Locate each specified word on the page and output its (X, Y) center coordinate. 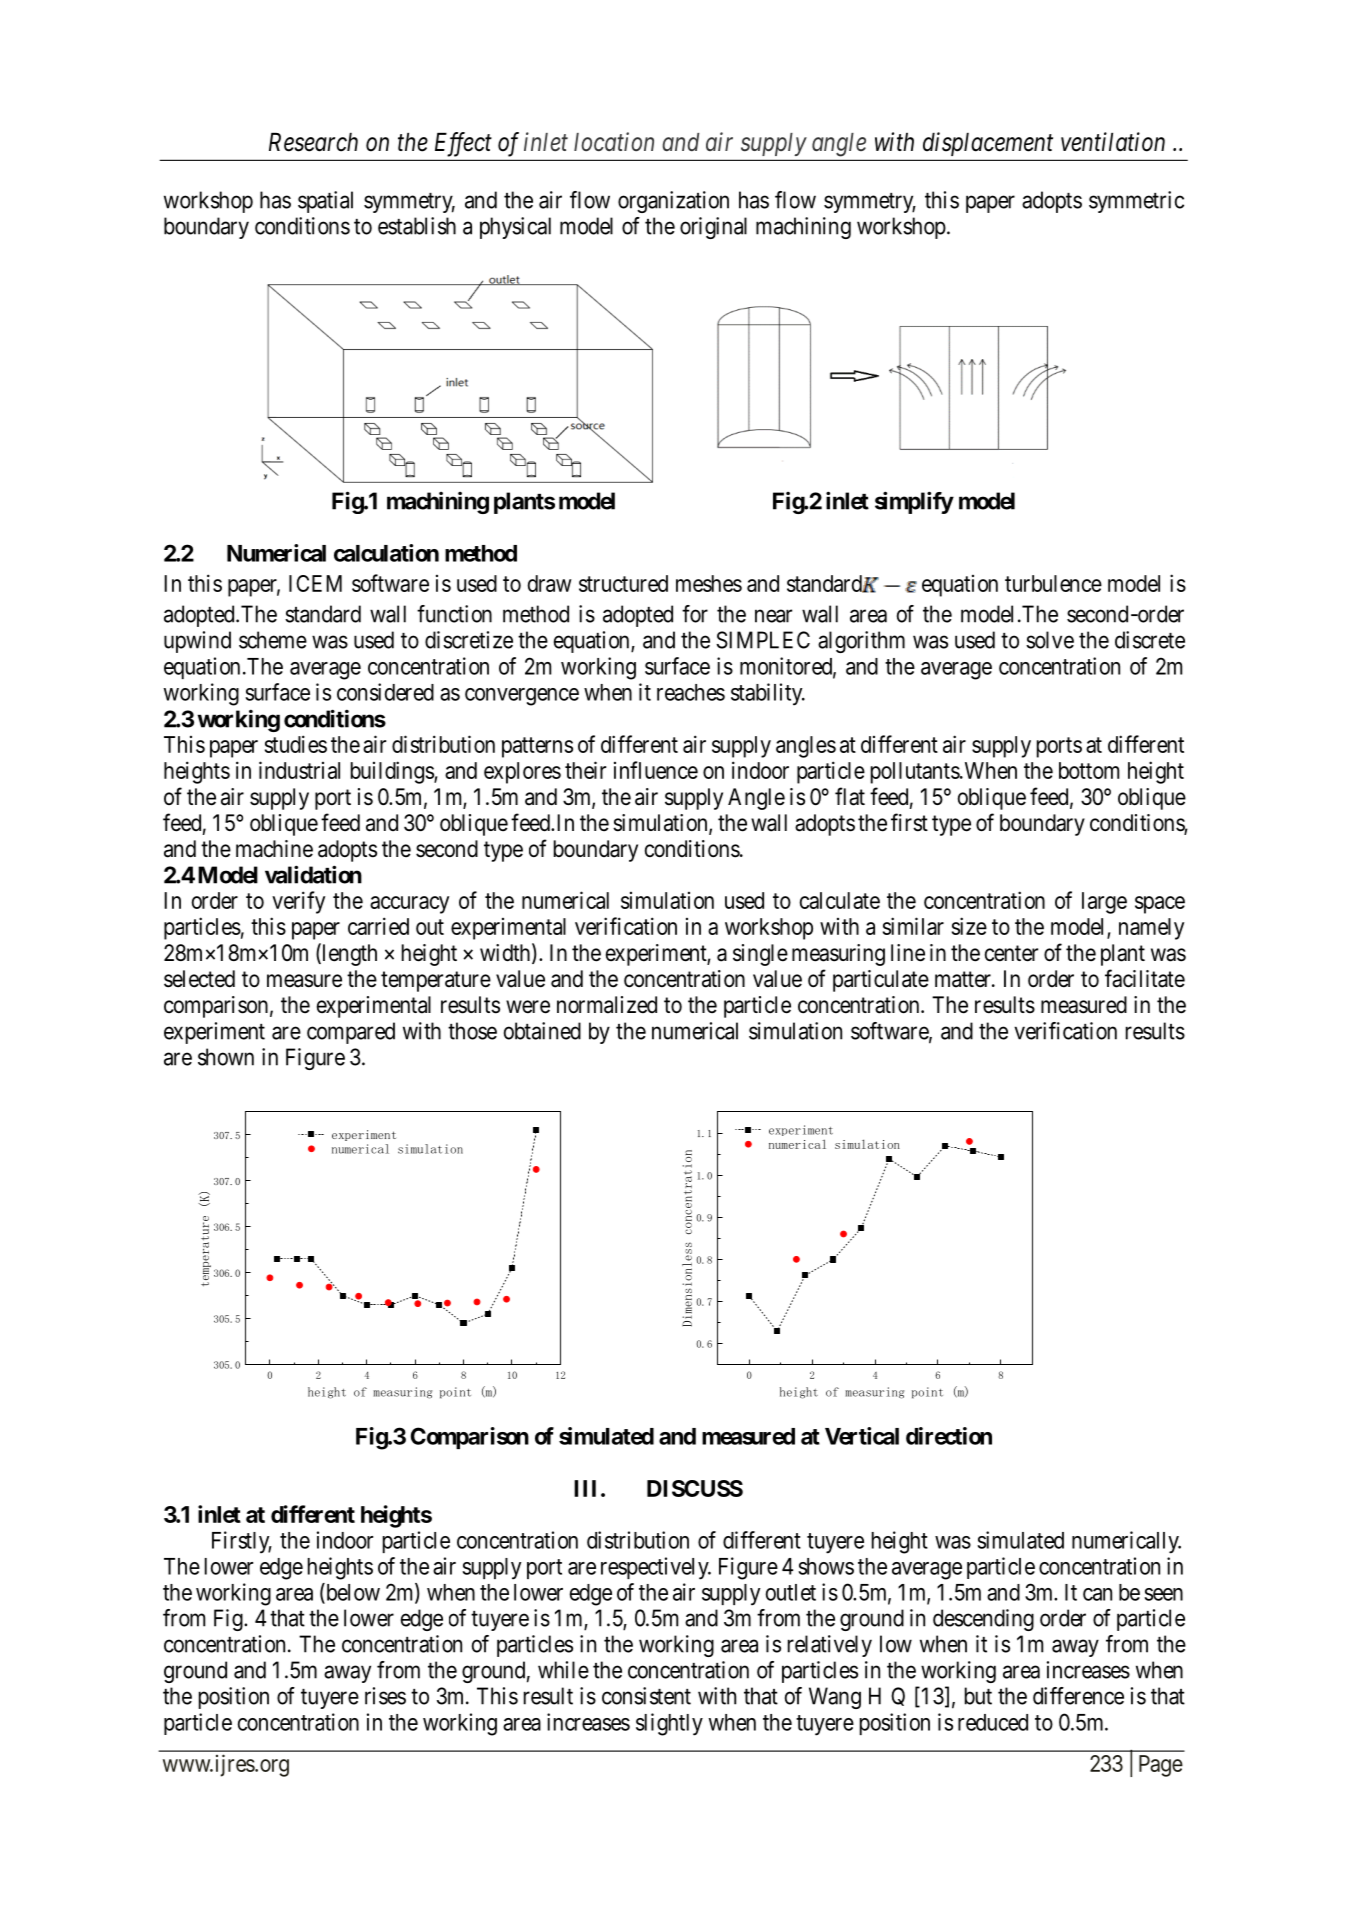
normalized (607, 1005)
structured (623, 583)
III (588, 1488)
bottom (1089, 770)
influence (656, 770)
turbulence (1053, 583)
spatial (325, 202)
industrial (299, 770)
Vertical (862, 1436)
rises (385, 1696)
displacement (988, 144)
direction (949, 1436)
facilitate (1145, 978)
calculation (386, 553)
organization (673, 202)
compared (351, 1033)
